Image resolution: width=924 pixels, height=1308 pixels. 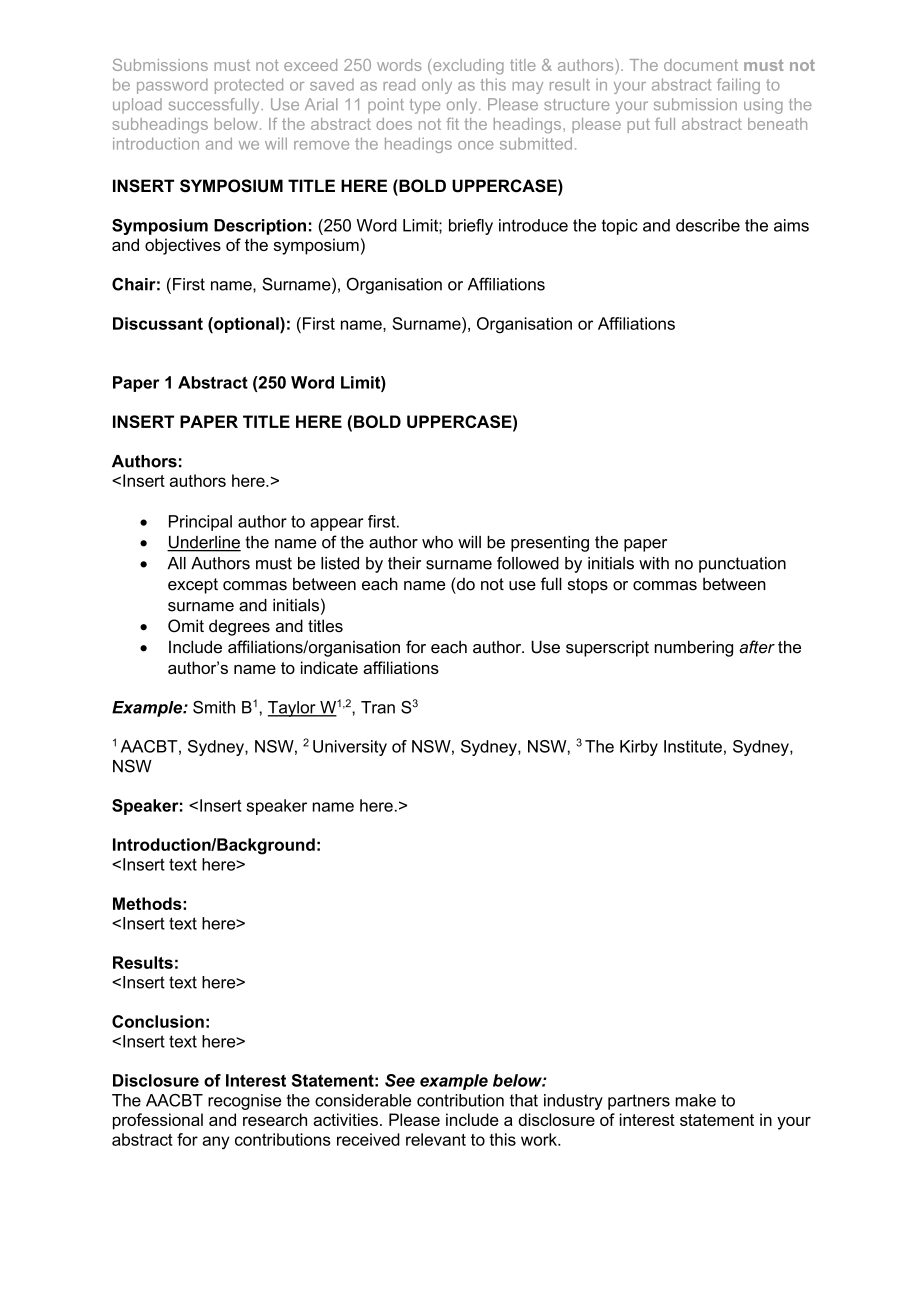 I want to click on recognise, so click(x=244, y=1102).
